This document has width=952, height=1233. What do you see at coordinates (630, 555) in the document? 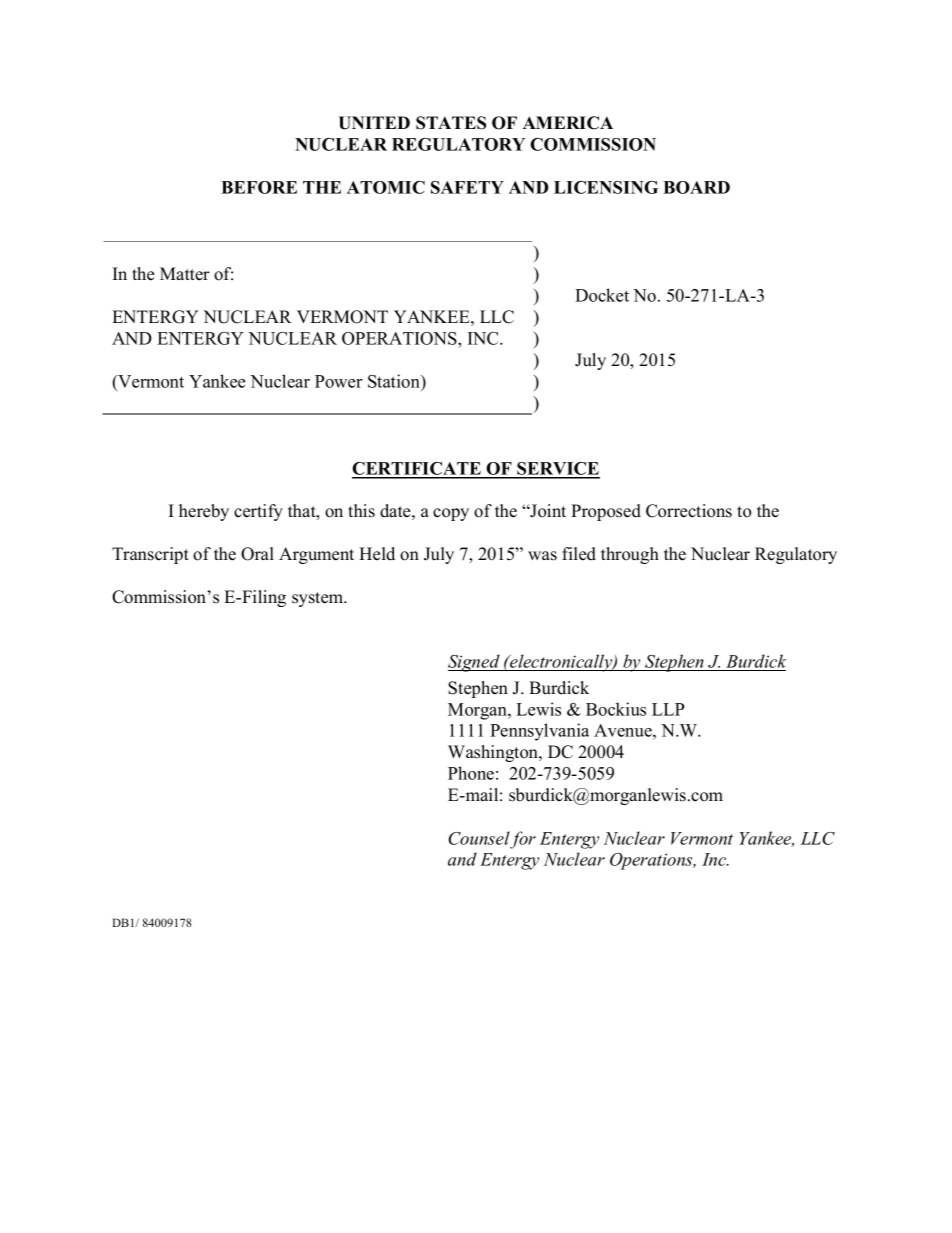
I see `through` at bounding box center [630, 555].
